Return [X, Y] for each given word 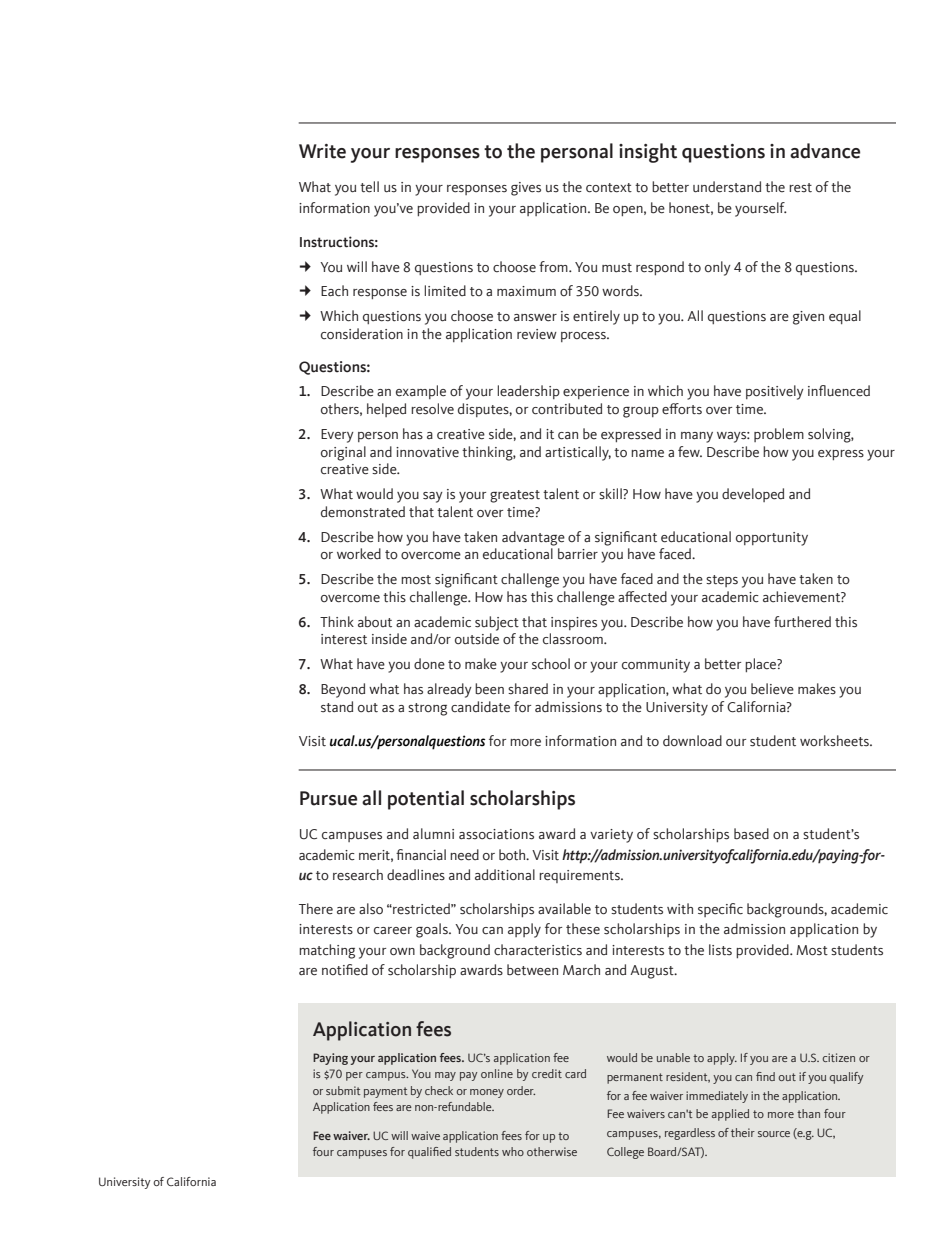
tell [369, 187]
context [609, 188]
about [375, 622]
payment [385, 1092]
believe [772, 689]
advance [825, 151]
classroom [574, 639]
